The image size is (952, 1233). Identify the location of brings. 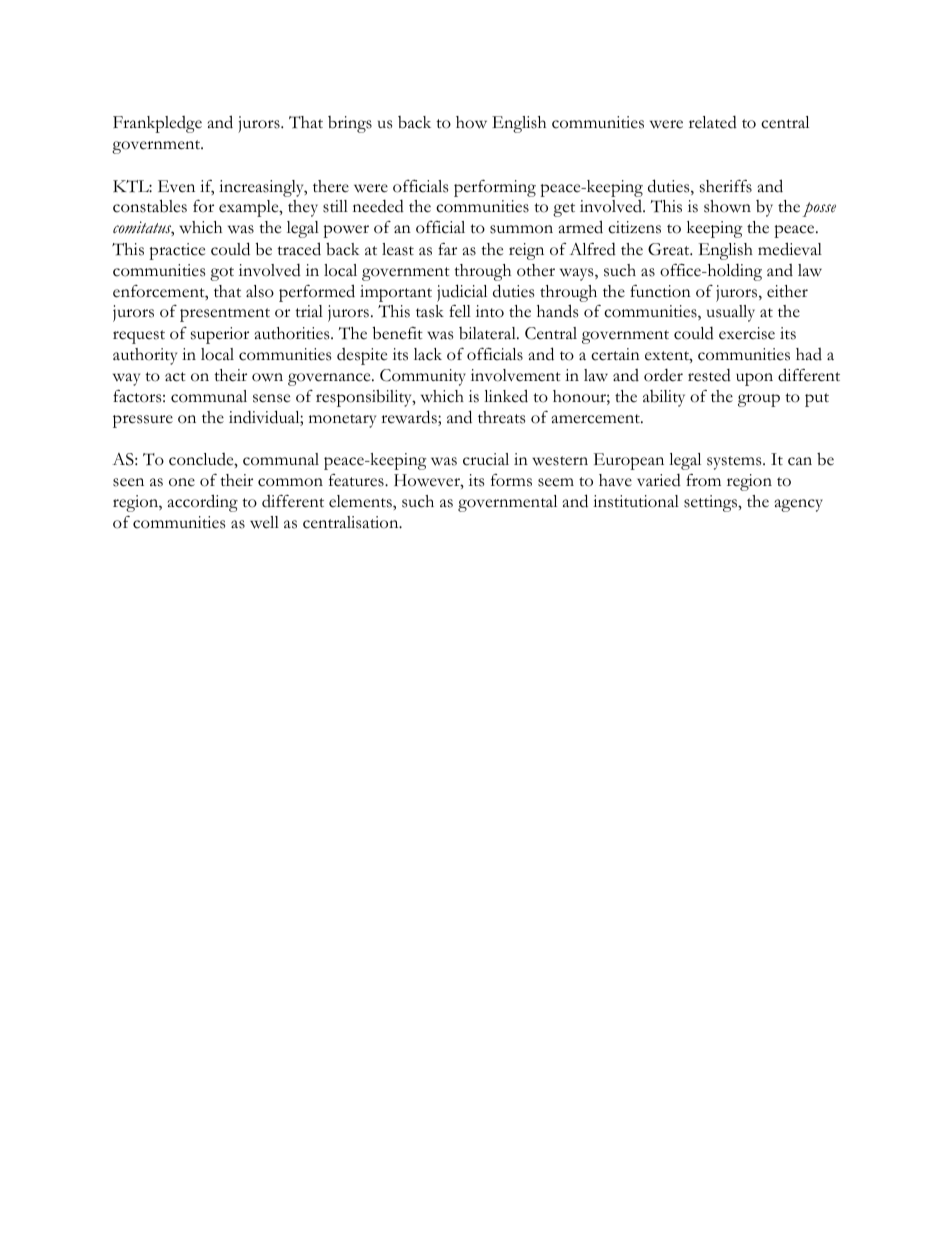
(350, 124).
